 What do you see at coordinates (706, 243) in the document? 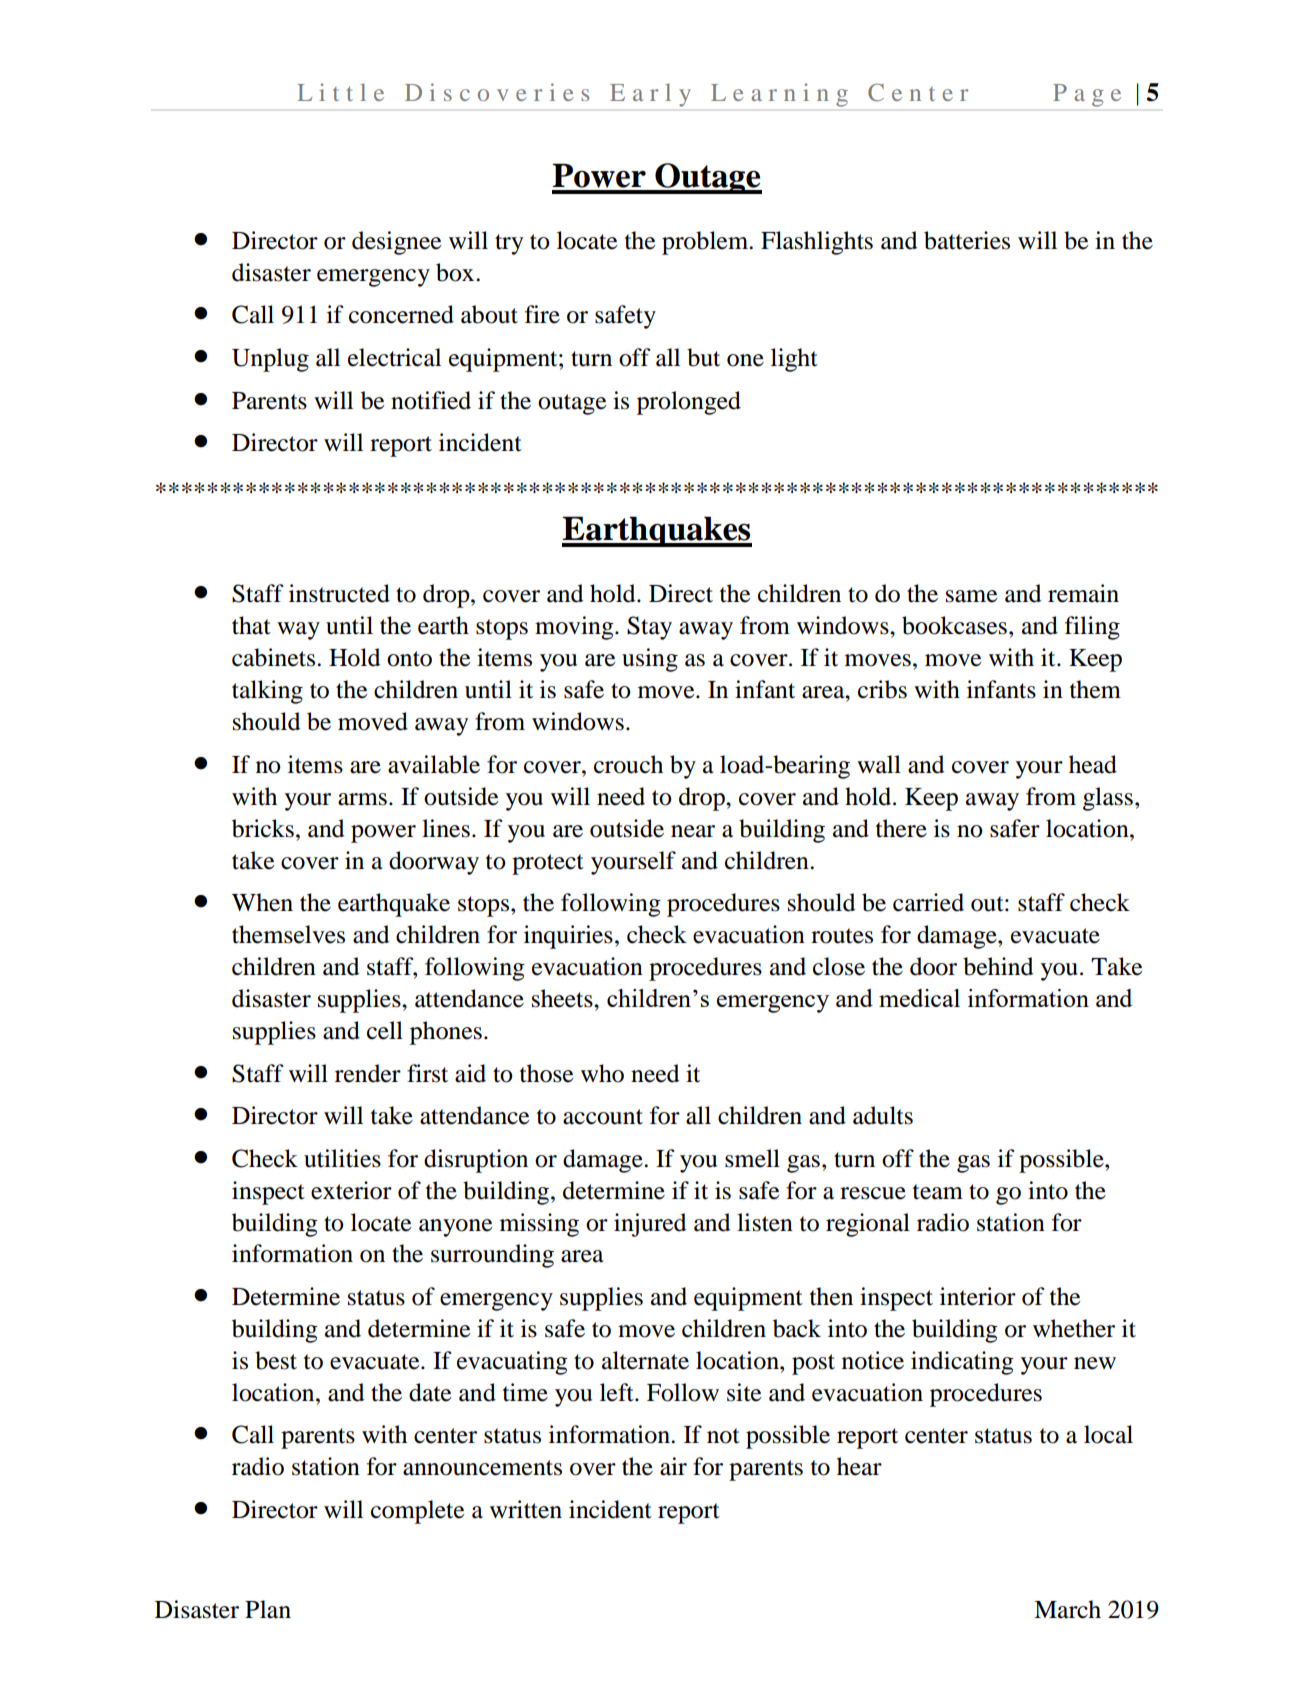
I see `problem` at bounding box center [706, 243].
